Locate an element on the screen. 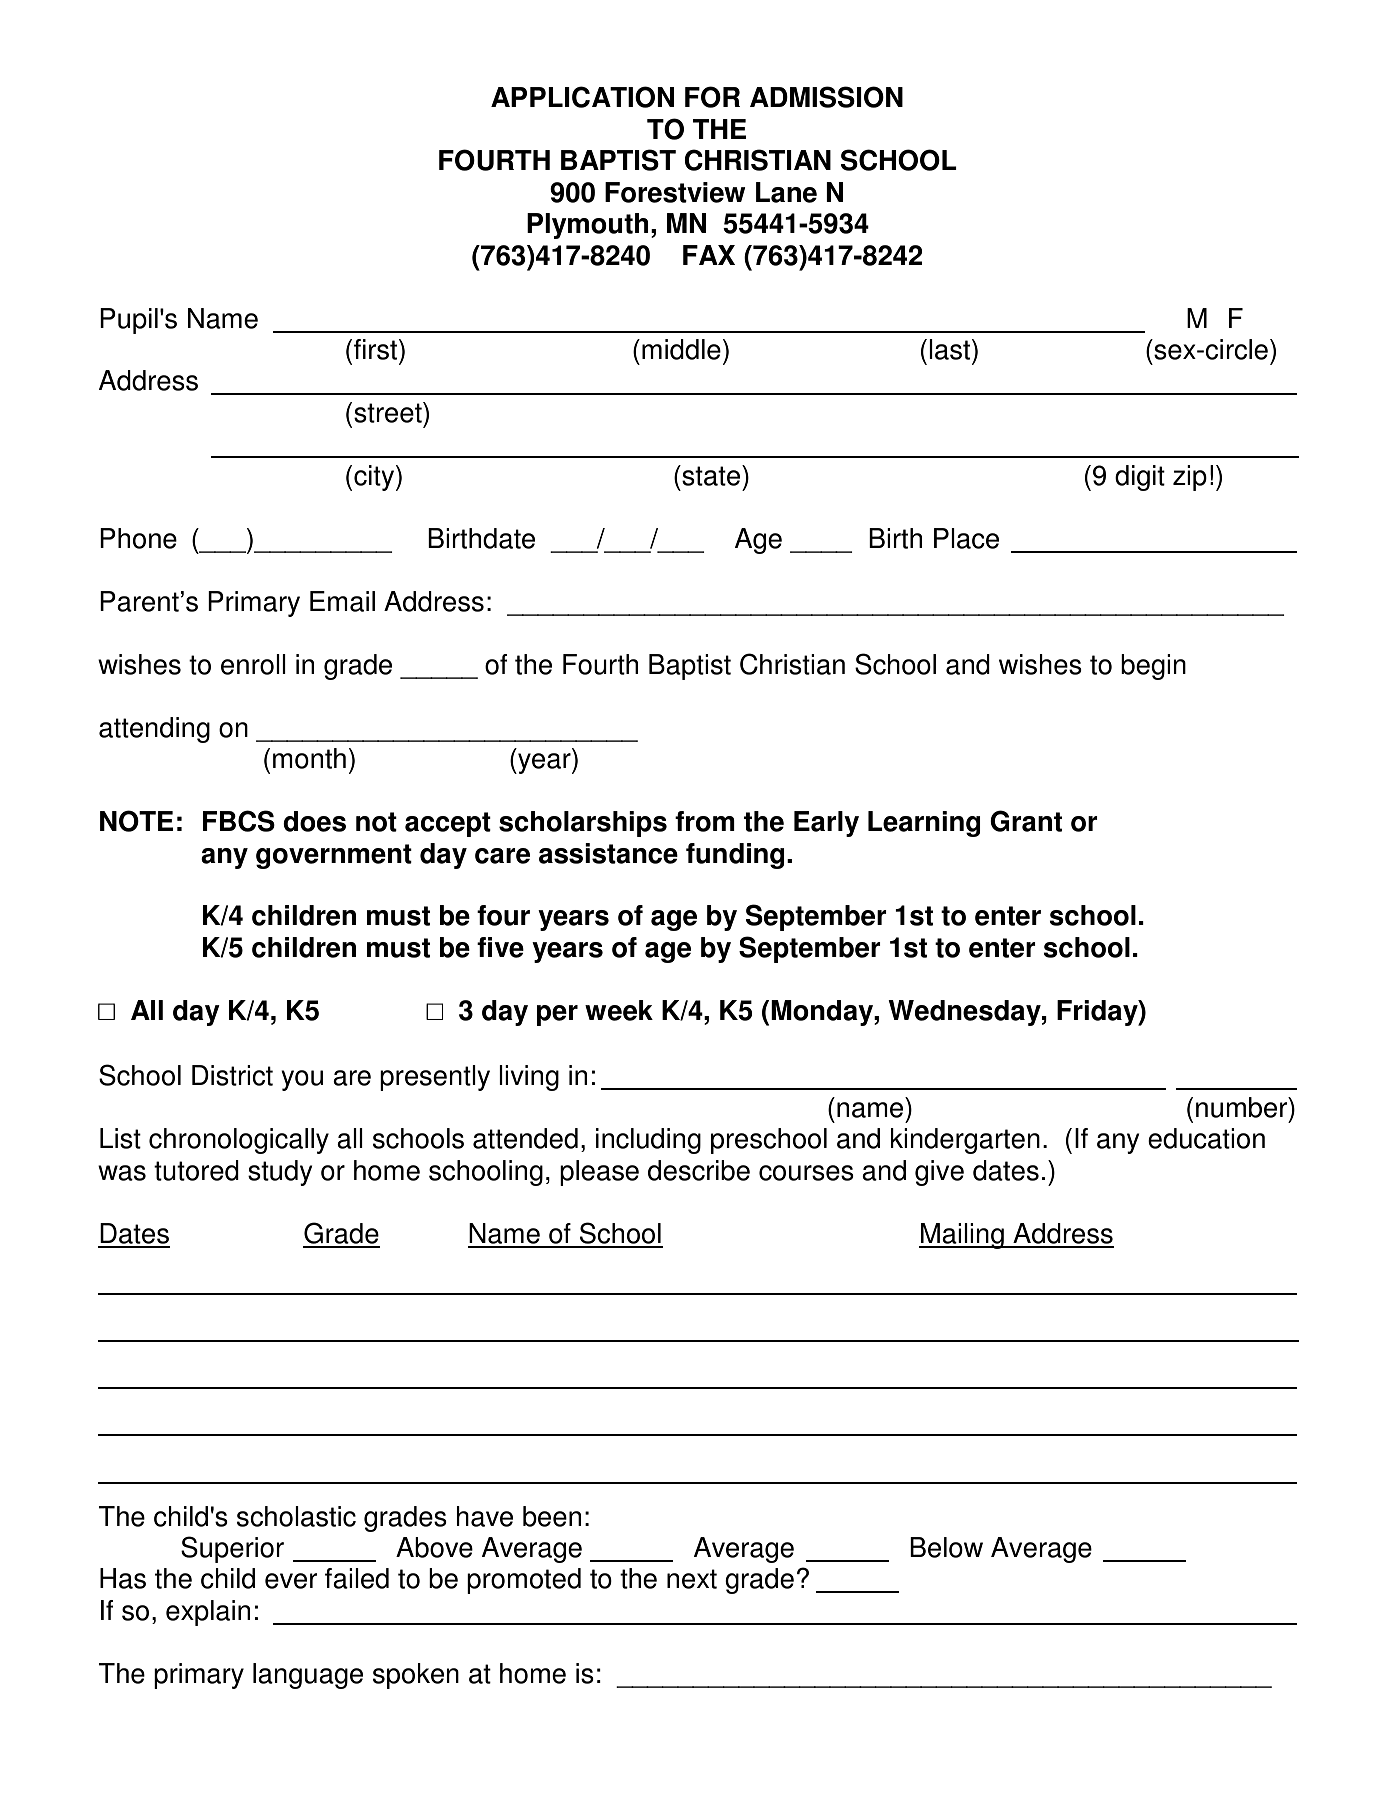  digit is located at coordinates (1140, 478).
